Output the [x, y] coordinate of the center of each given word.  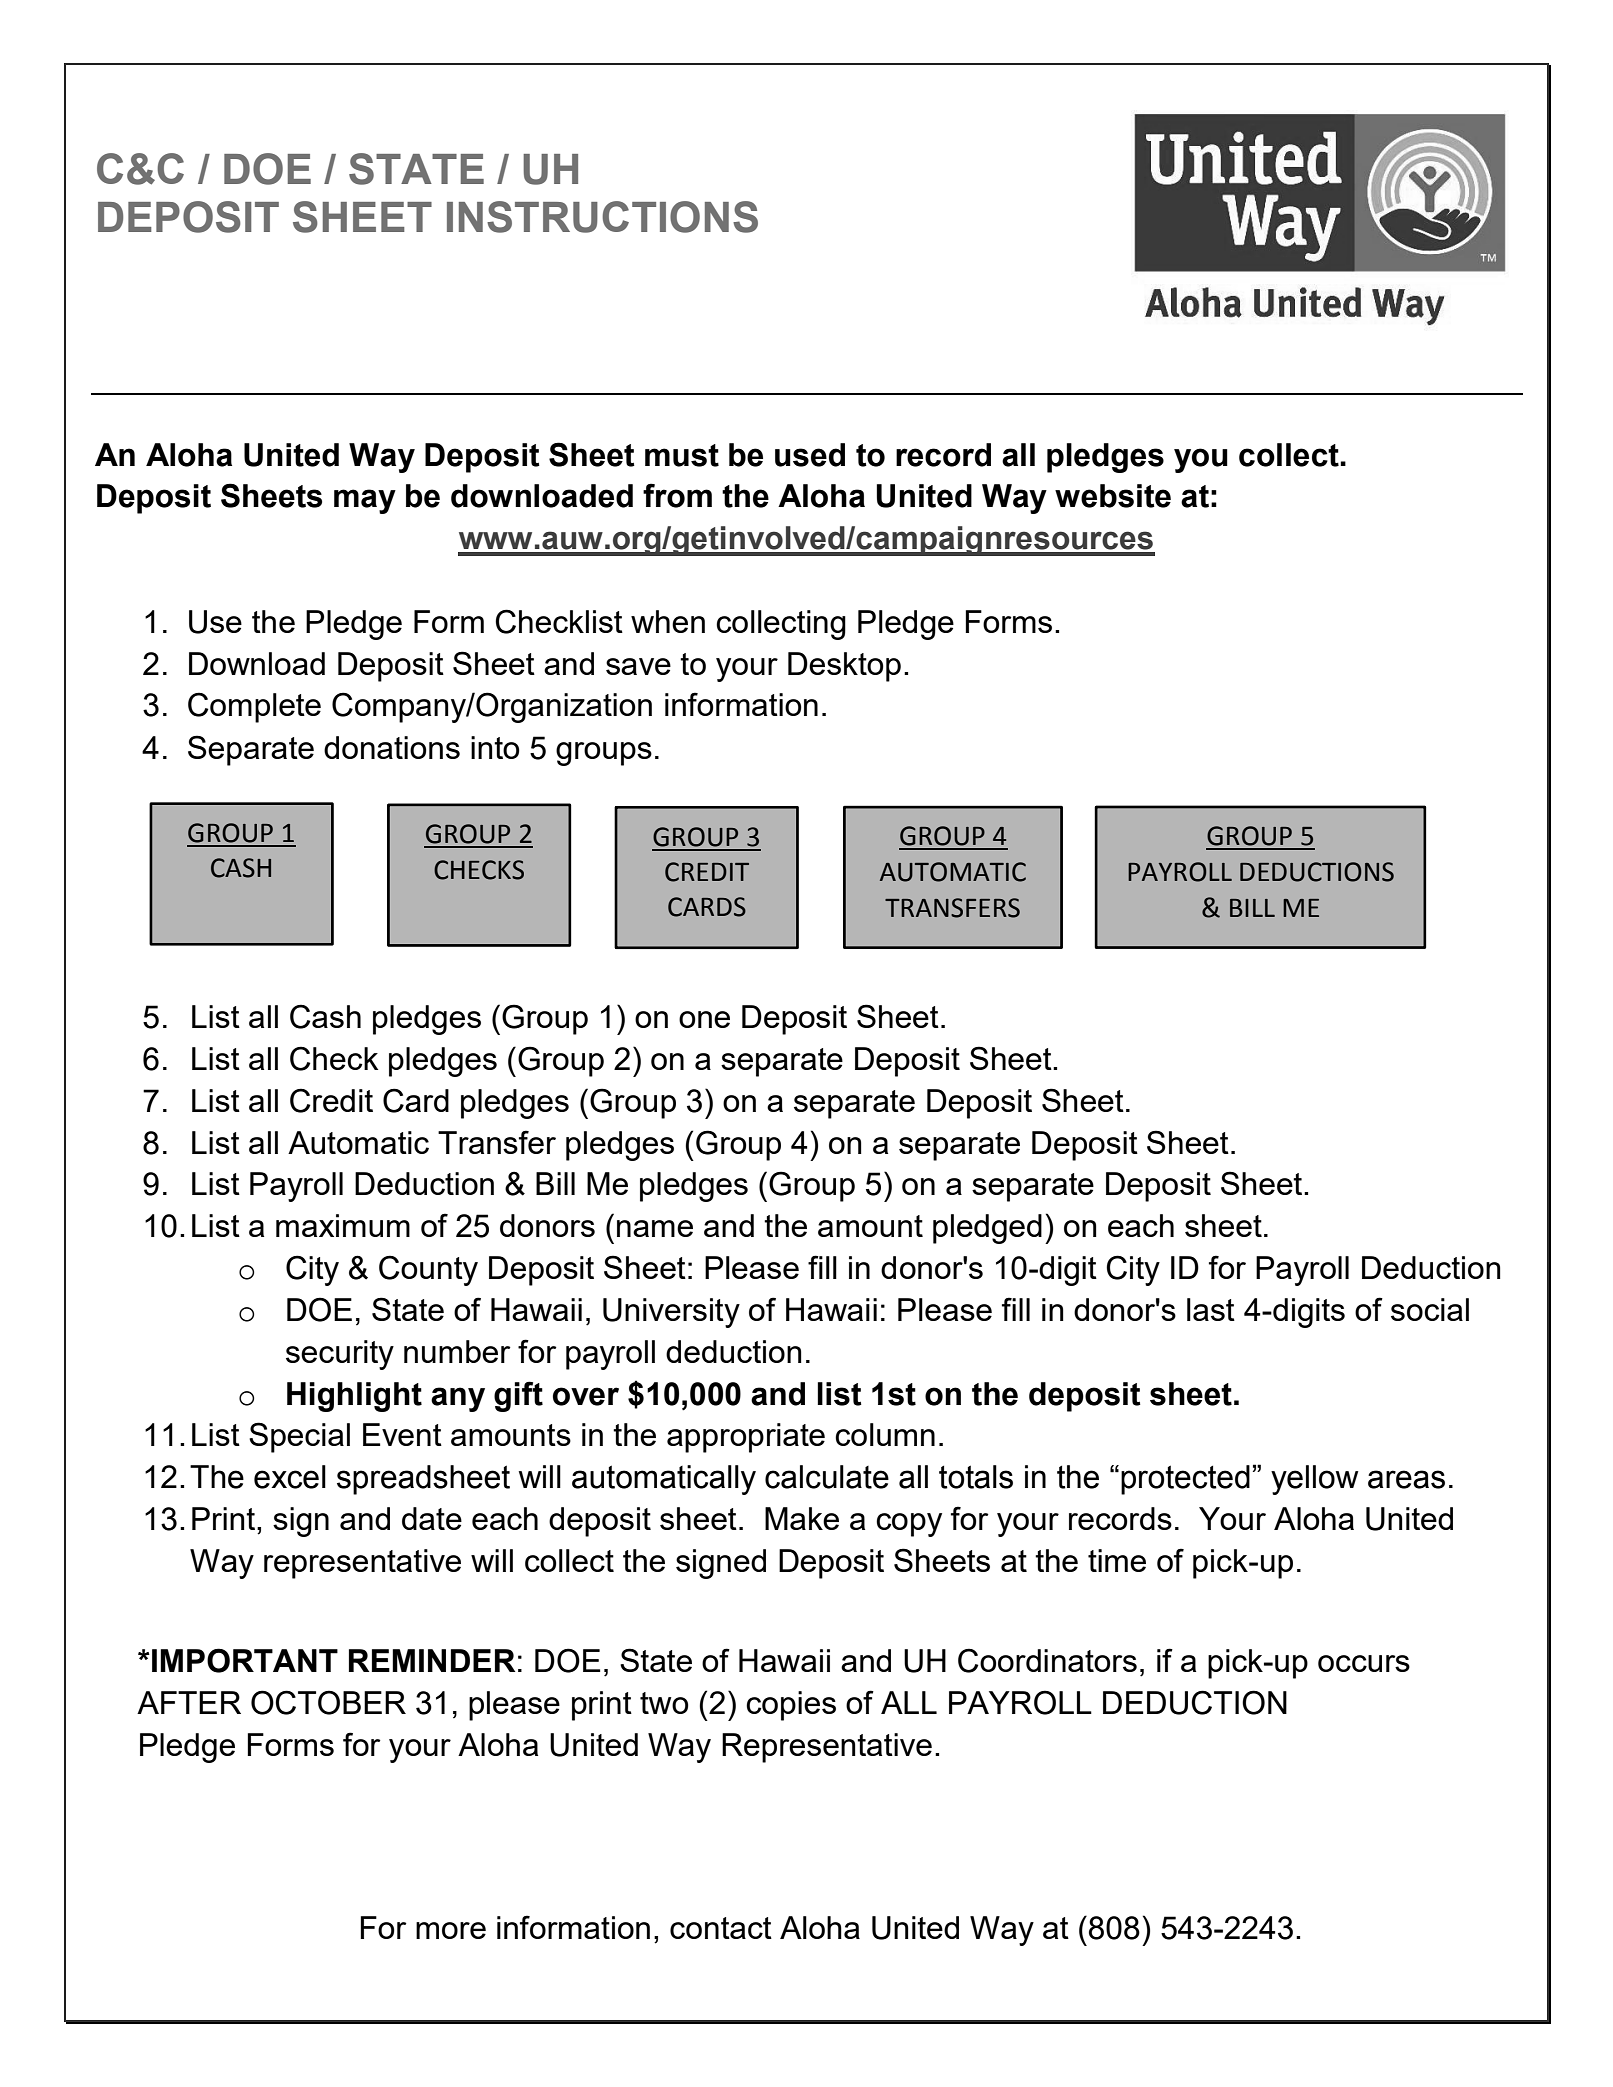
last [1211, 1309]
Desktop [844, 667]
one [704, 1019]
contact [721, 1928]
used [810, 455]
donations [392, 747]
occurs [1364, 1663]
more [451, 1930]
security [340, 1355]
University [671, 1313]
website [1113, 496]
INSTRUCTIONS [602, 217]
